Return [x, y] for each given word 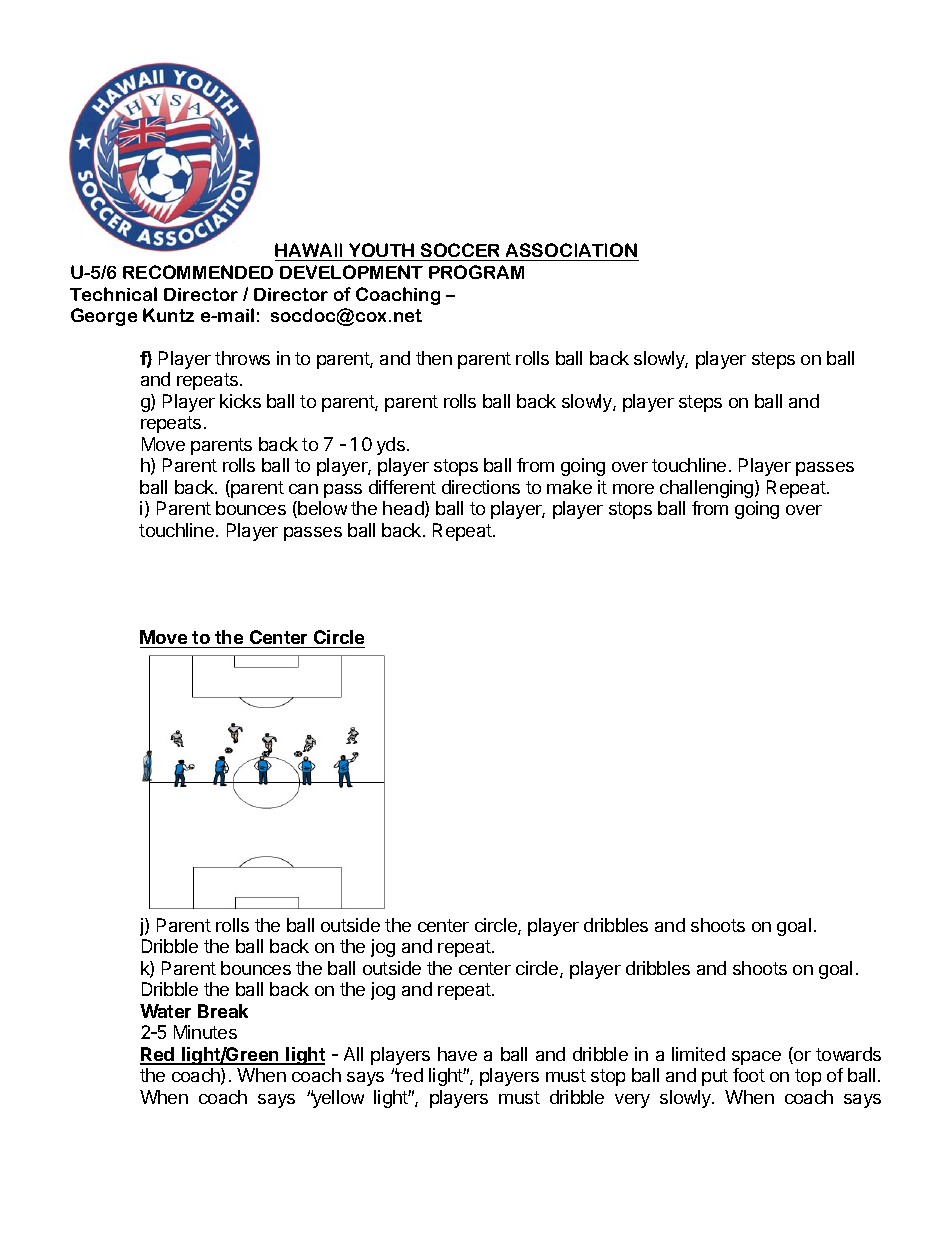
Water [165, 1011]
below [321, 509]
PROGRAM [476, 272]
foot [749, 1075]
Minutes [205, 1032]
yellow [337, 1099]
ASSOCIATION [571, 250]
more [633, 489]
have [457, 1054]
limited [698, 1054]
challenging [708, 489]
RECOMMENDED [198, 272]
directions [481, 487]
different [402, 487]
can [303, 489]
